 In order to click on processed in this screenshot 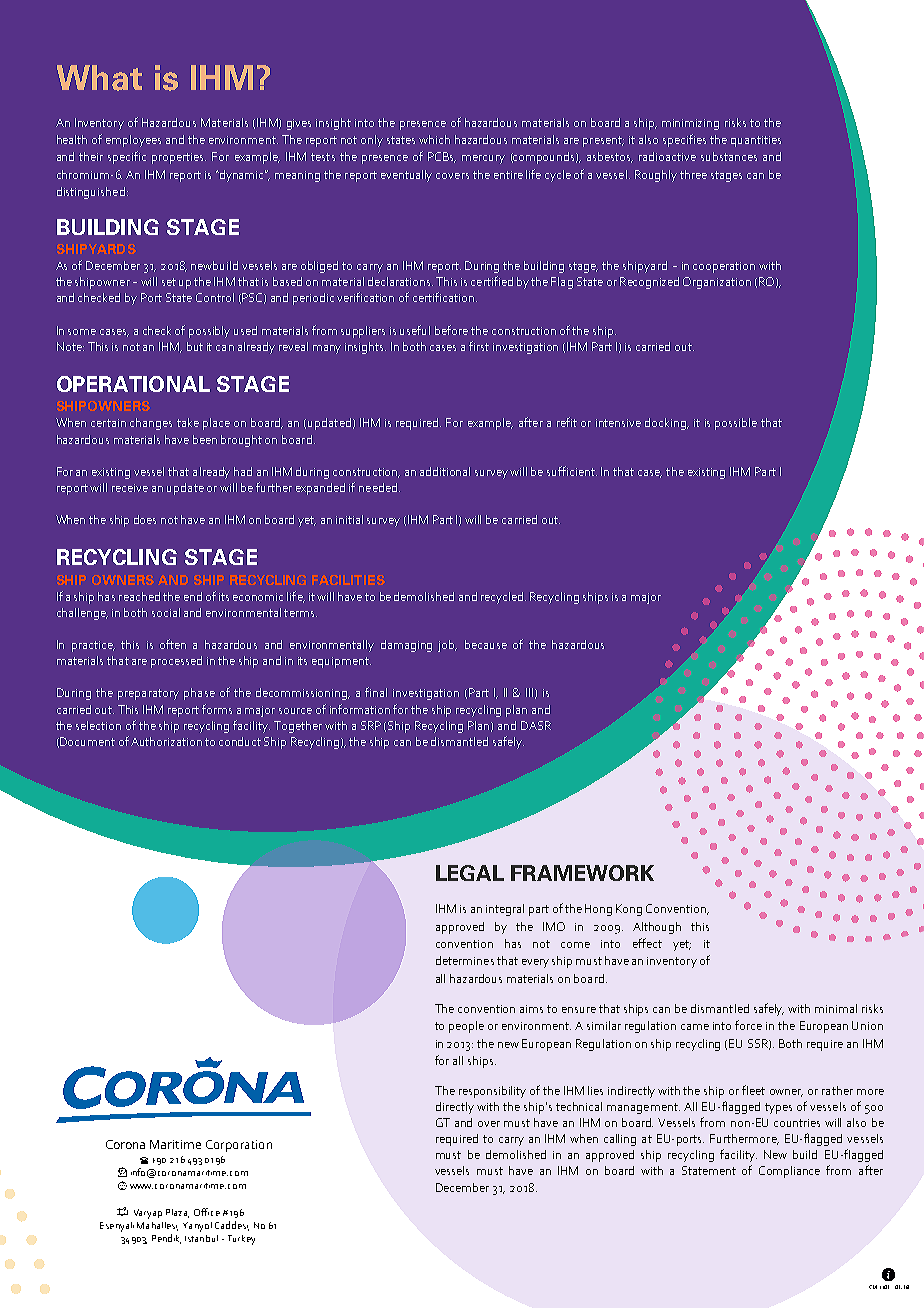, I will do `click(176, 662)`.
